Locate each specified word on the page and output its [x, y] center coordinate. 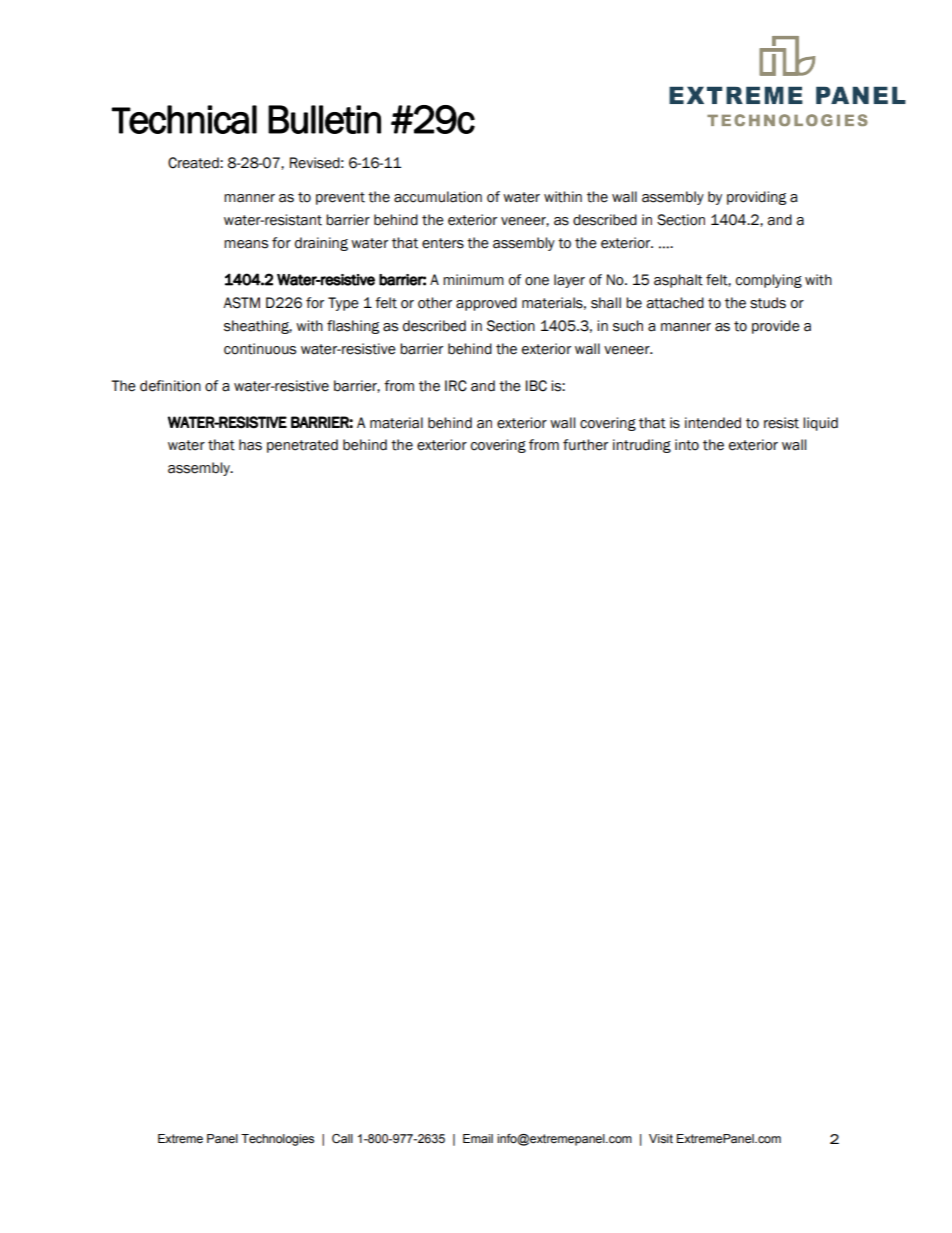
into [687, 445]
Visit [661, 1138]
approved [486, 304]
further [585, 445]
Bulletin [324, 119]
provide [776, 327]
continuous [260, 349]
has [250, 445]
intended [713, 423]
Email [478, 1138]
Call [342, 1139]
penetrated [302, 446]
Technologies [277, 1140]
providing [756, 198]
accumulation [438, 197]
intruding [642, 446]
